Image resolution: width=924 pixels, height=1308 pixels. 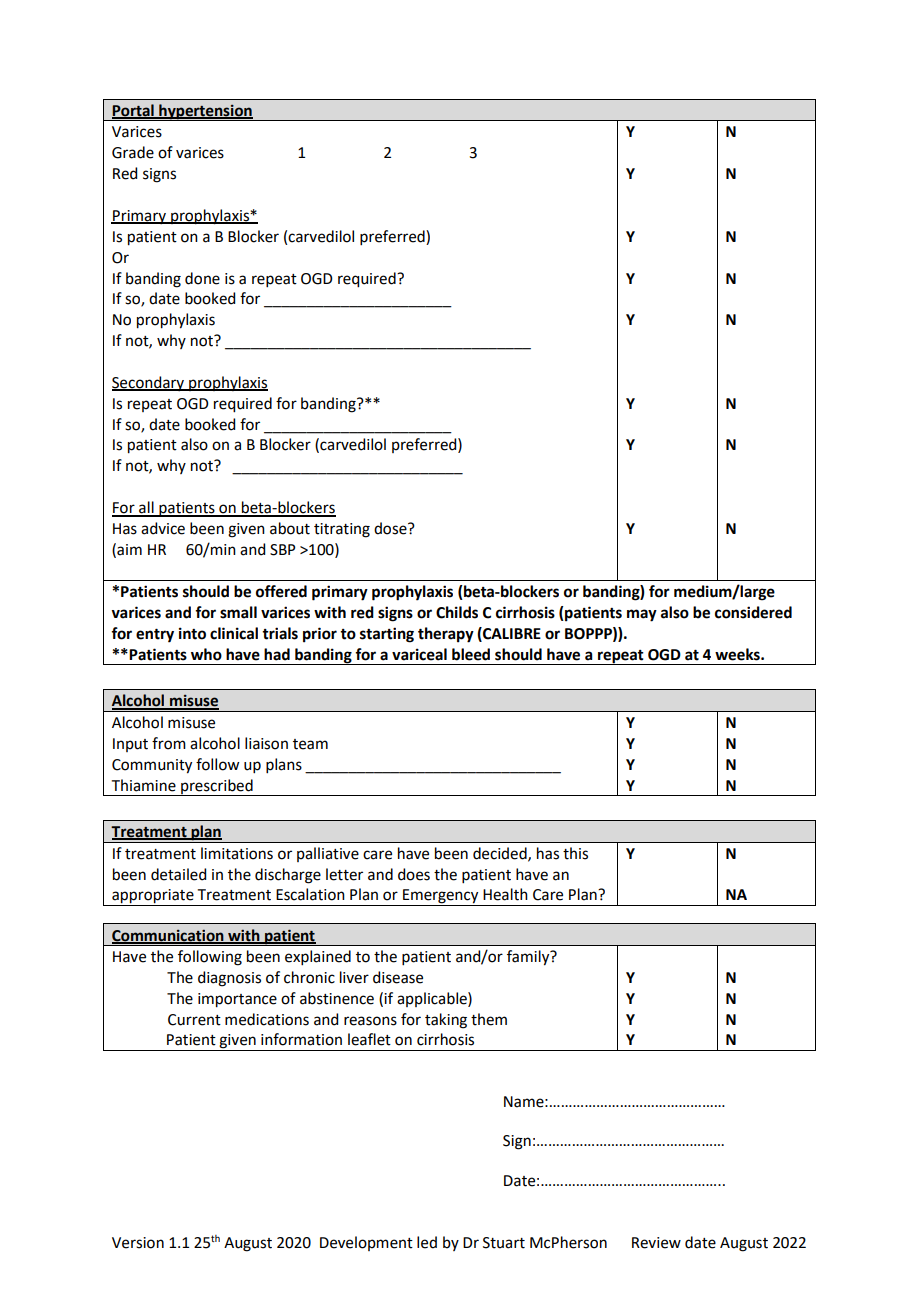 I want to click on dose, so click(x=391, y=528).
